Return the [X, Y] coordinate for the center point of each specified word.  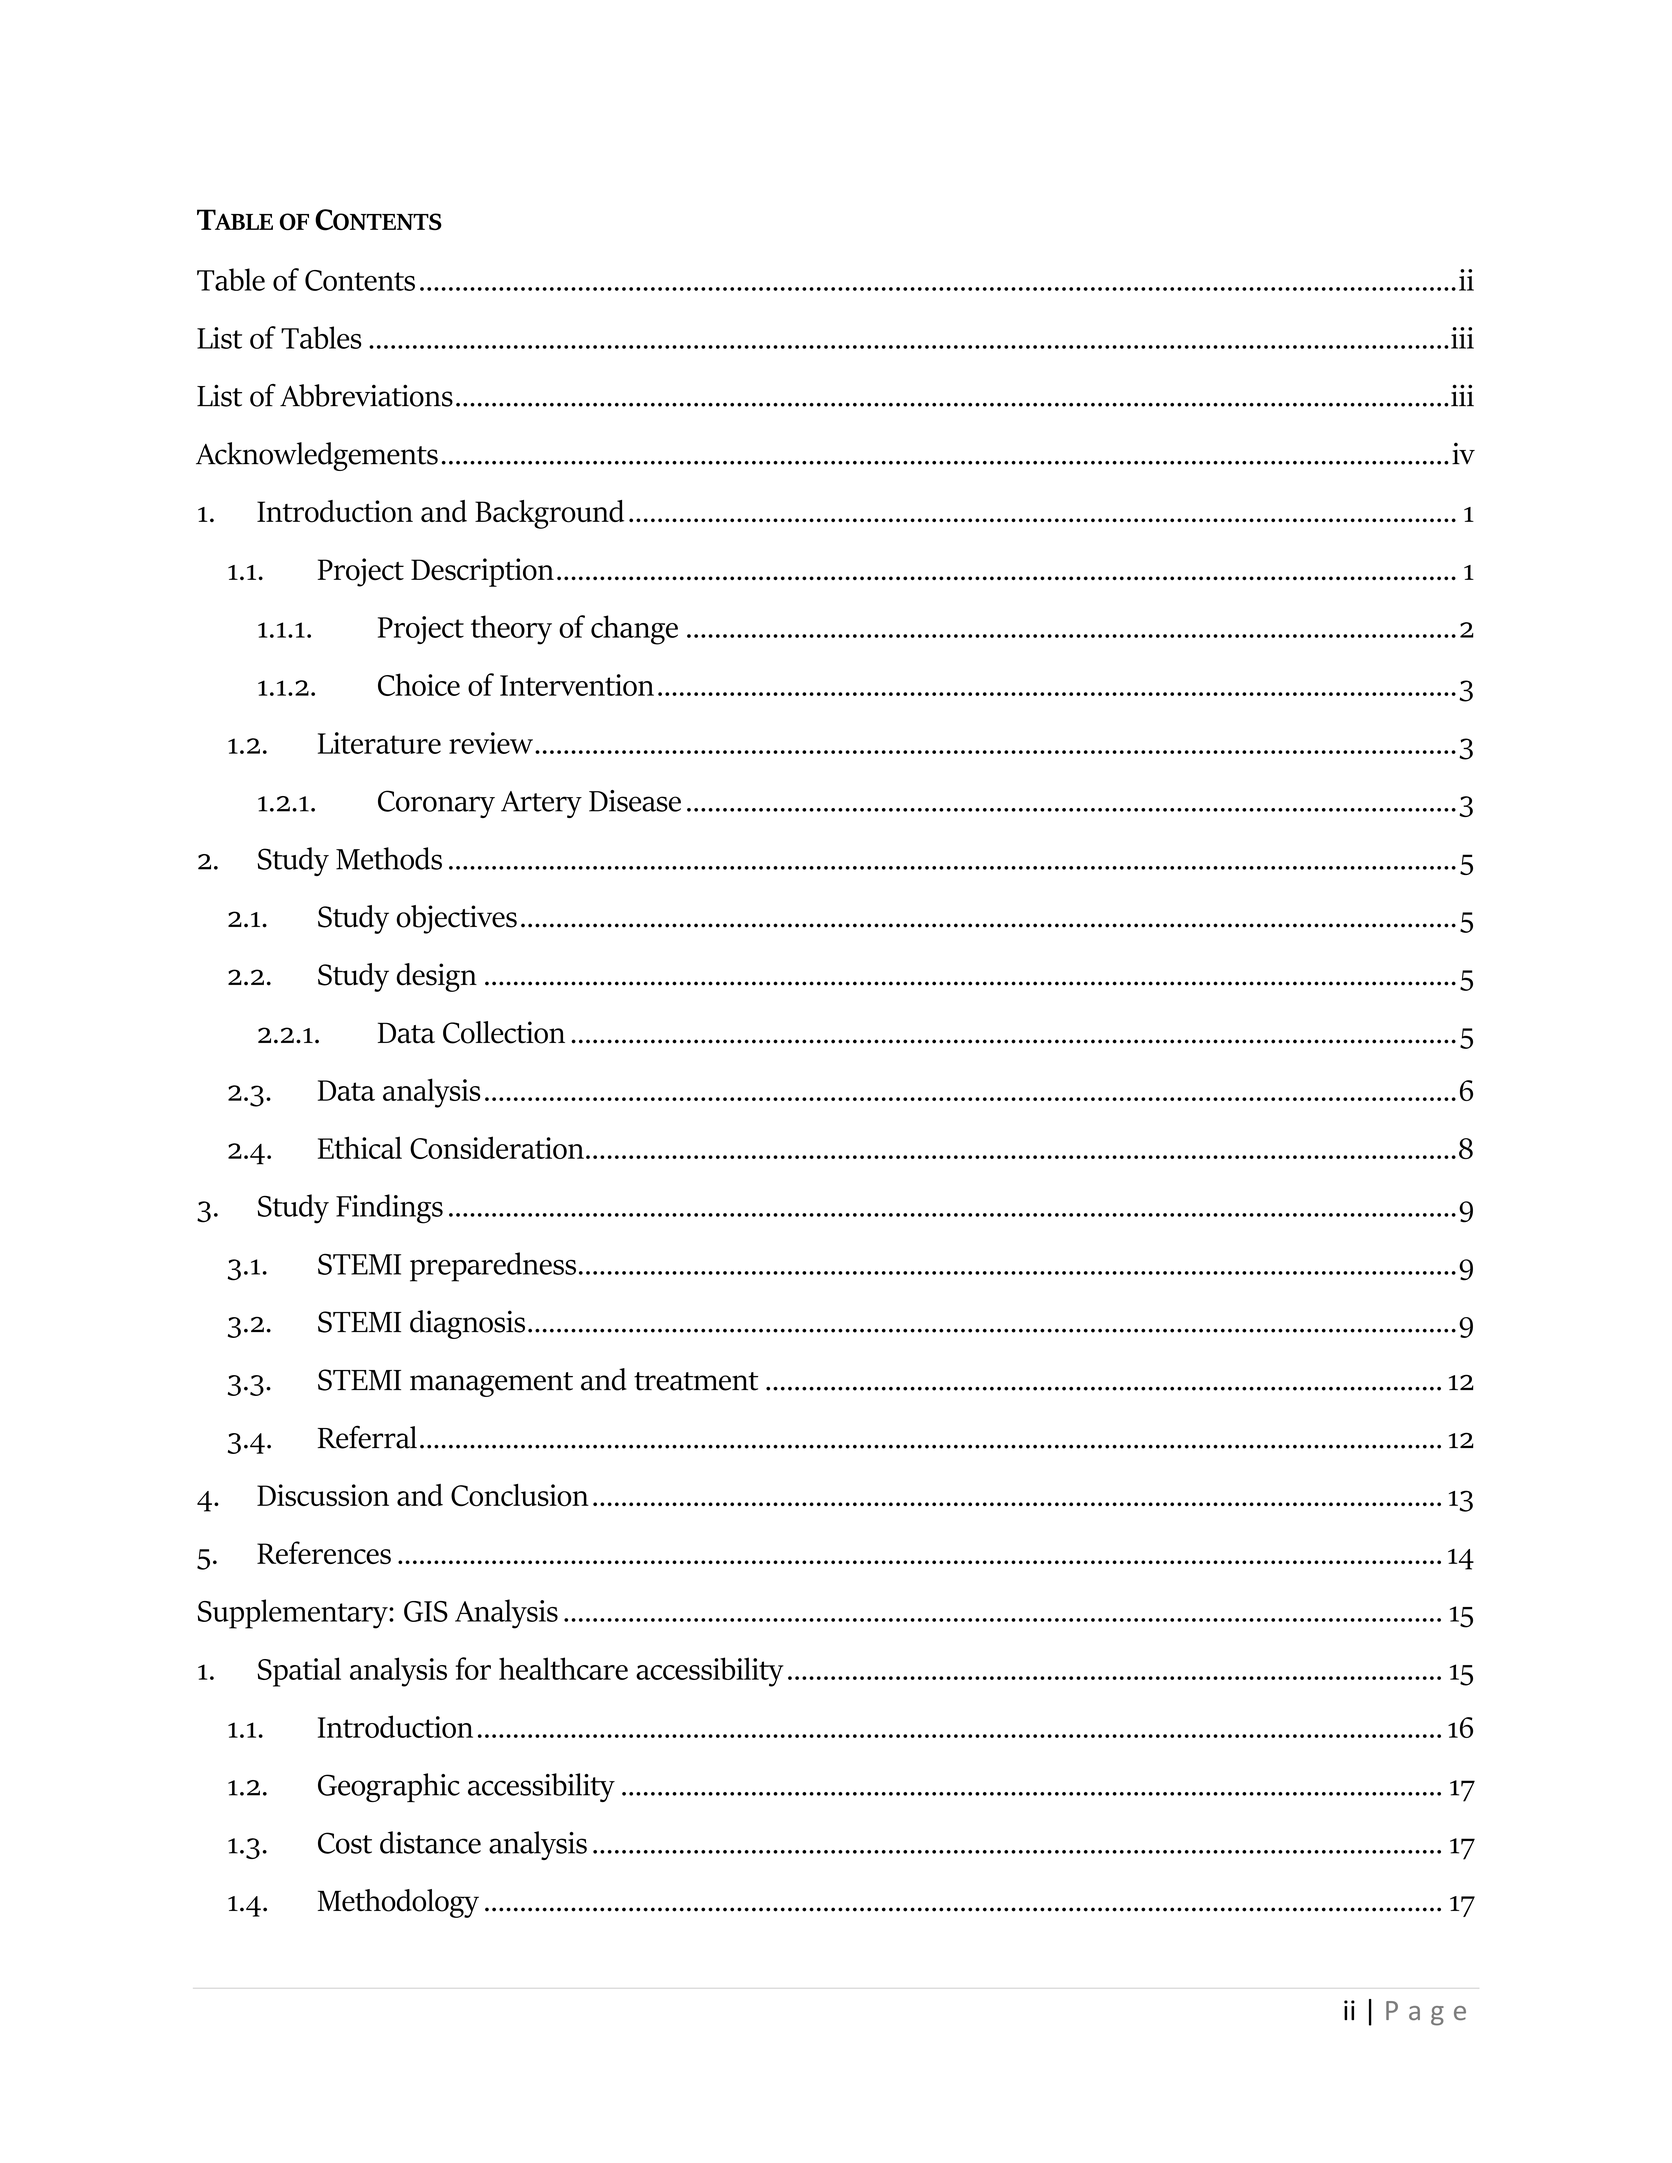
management [491, 1384]
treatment [696, 1381]
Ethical [360, 1147]
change [634, 630]
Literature [379, 743]
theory [511, 630]
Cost [345, 1843]
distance [430, 1842]
